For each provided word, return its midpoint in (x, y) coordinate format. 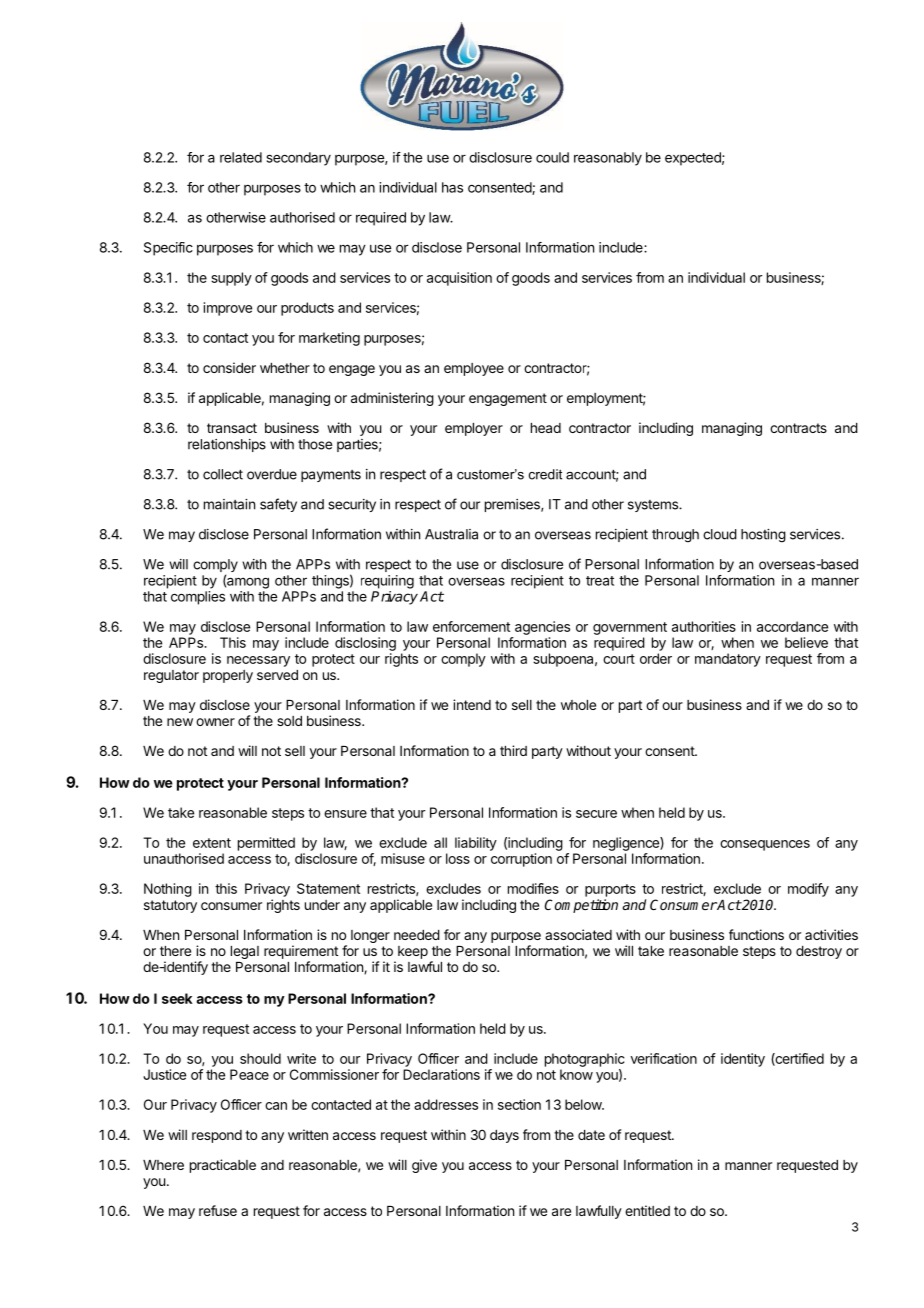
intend (472, 704)
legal (245, 952)
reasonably (608, 159)
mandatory (728, 660)
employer (474, 429)
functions (756, 934)
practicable (223, 1166)
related (241, 157)
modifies (533, 888)
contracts (798, 428)
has (452, 187)
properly (228, 676)
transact (232, 428)
